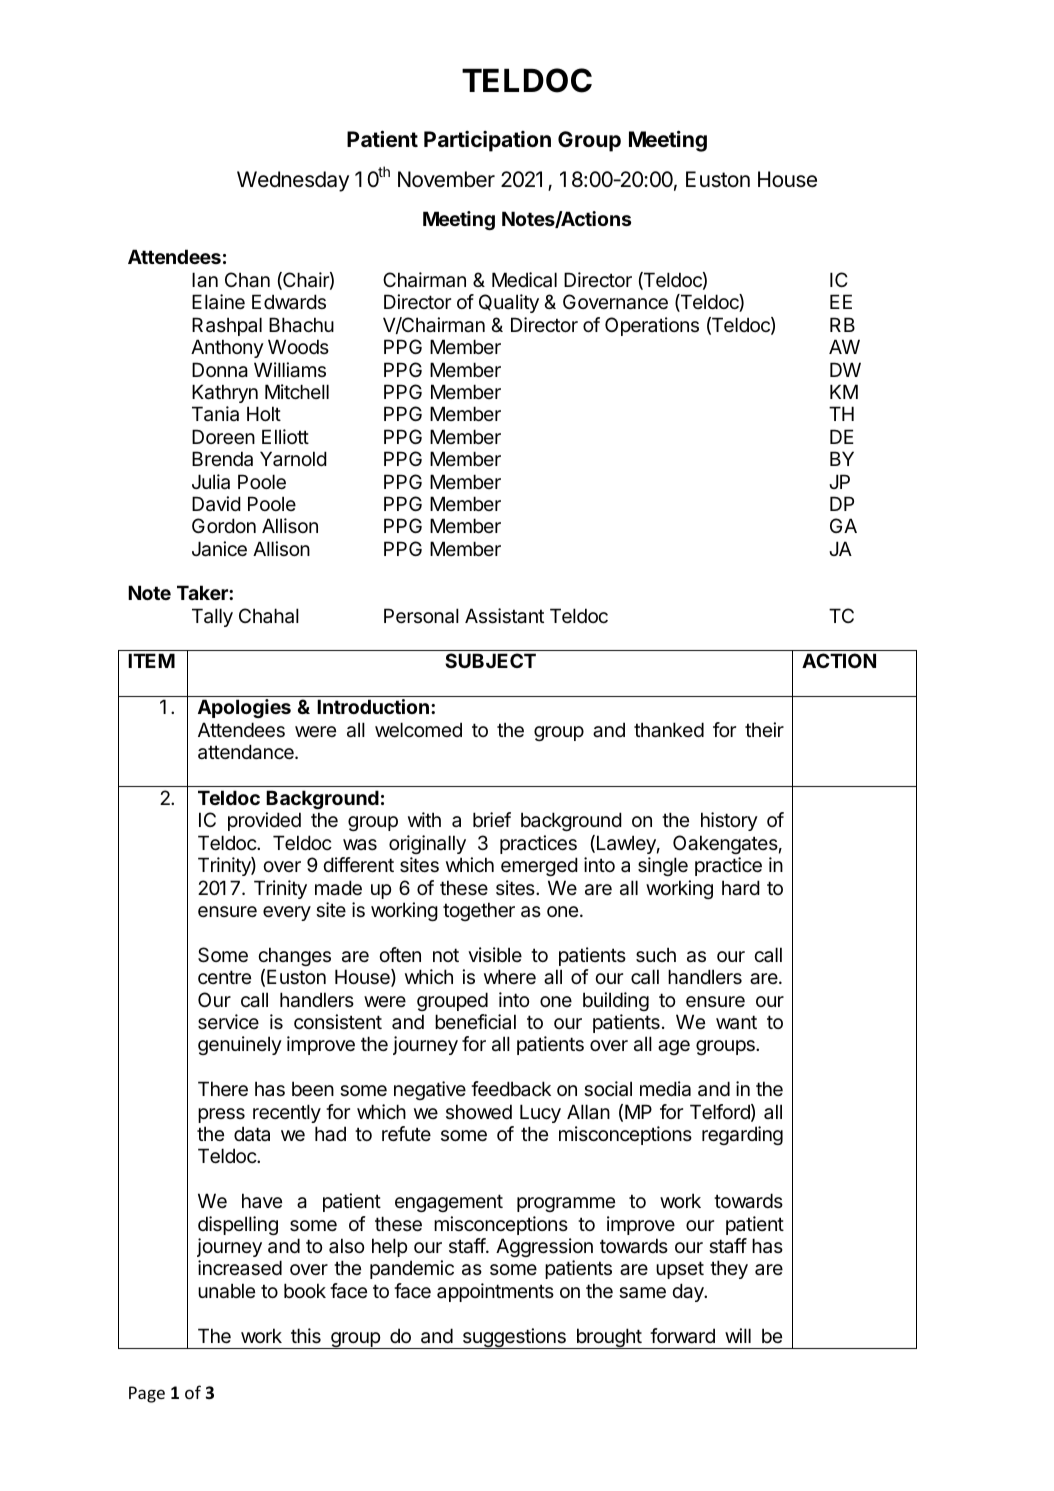 This page has height=1491, width=1054. I want to click on unable, so click(226, 1291).
